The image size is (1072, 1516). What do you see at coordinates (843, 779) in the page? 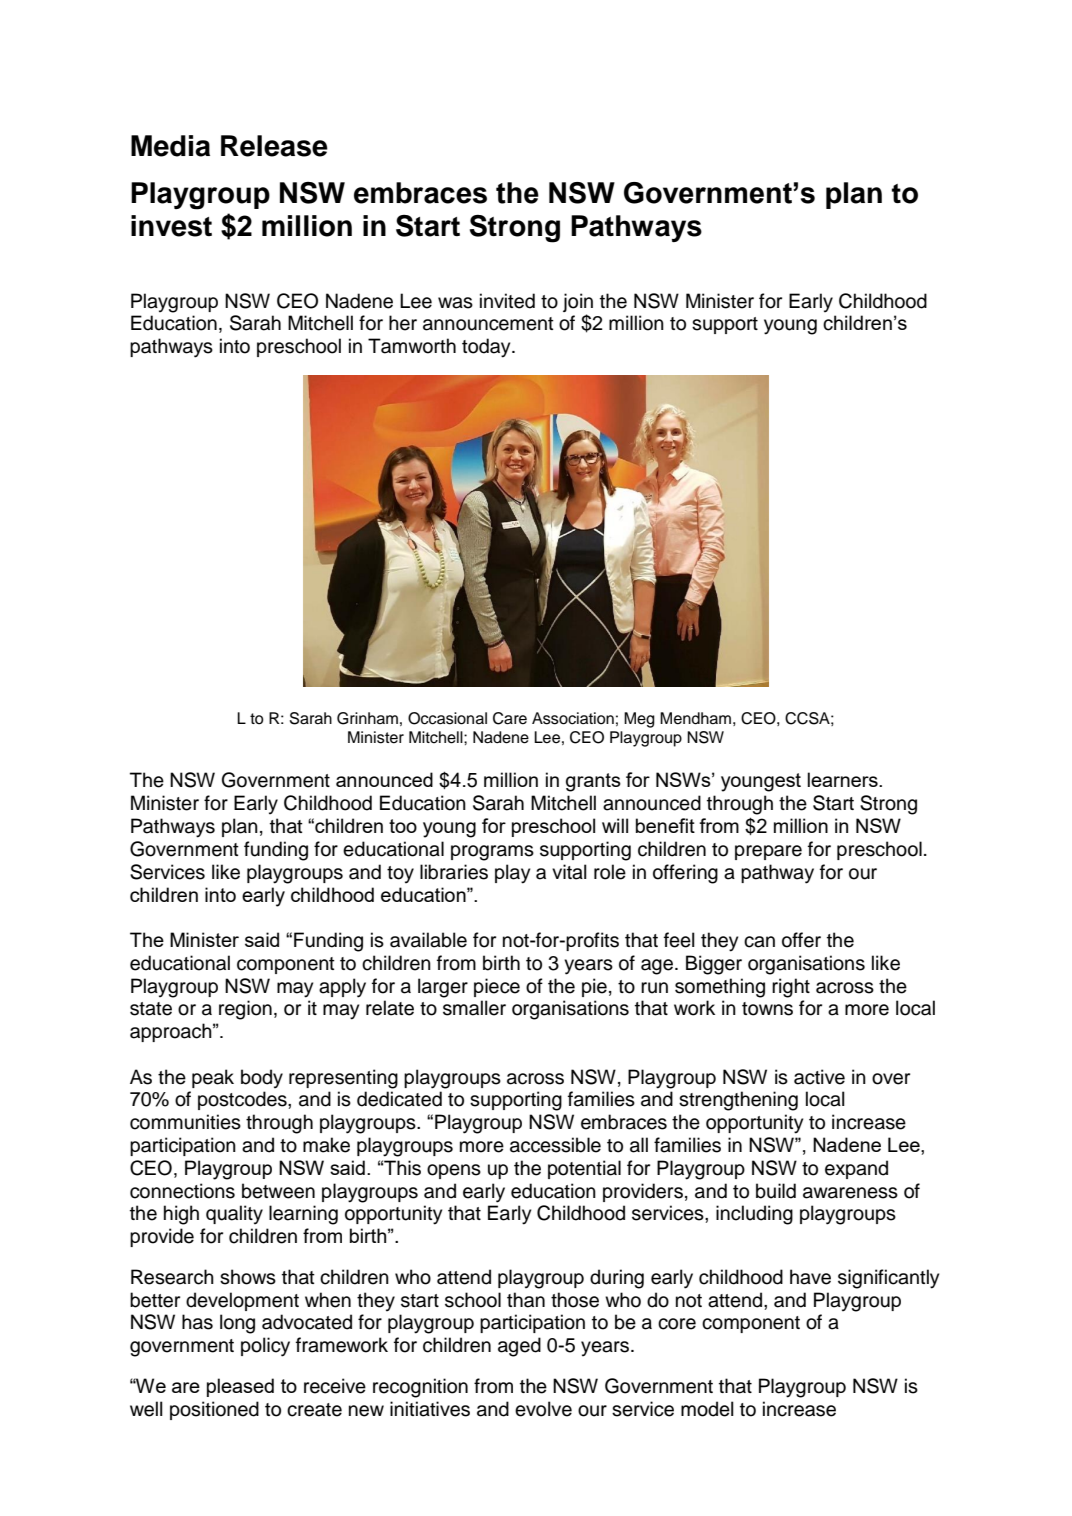
I see `learners` at bounding box center [843, 779].
